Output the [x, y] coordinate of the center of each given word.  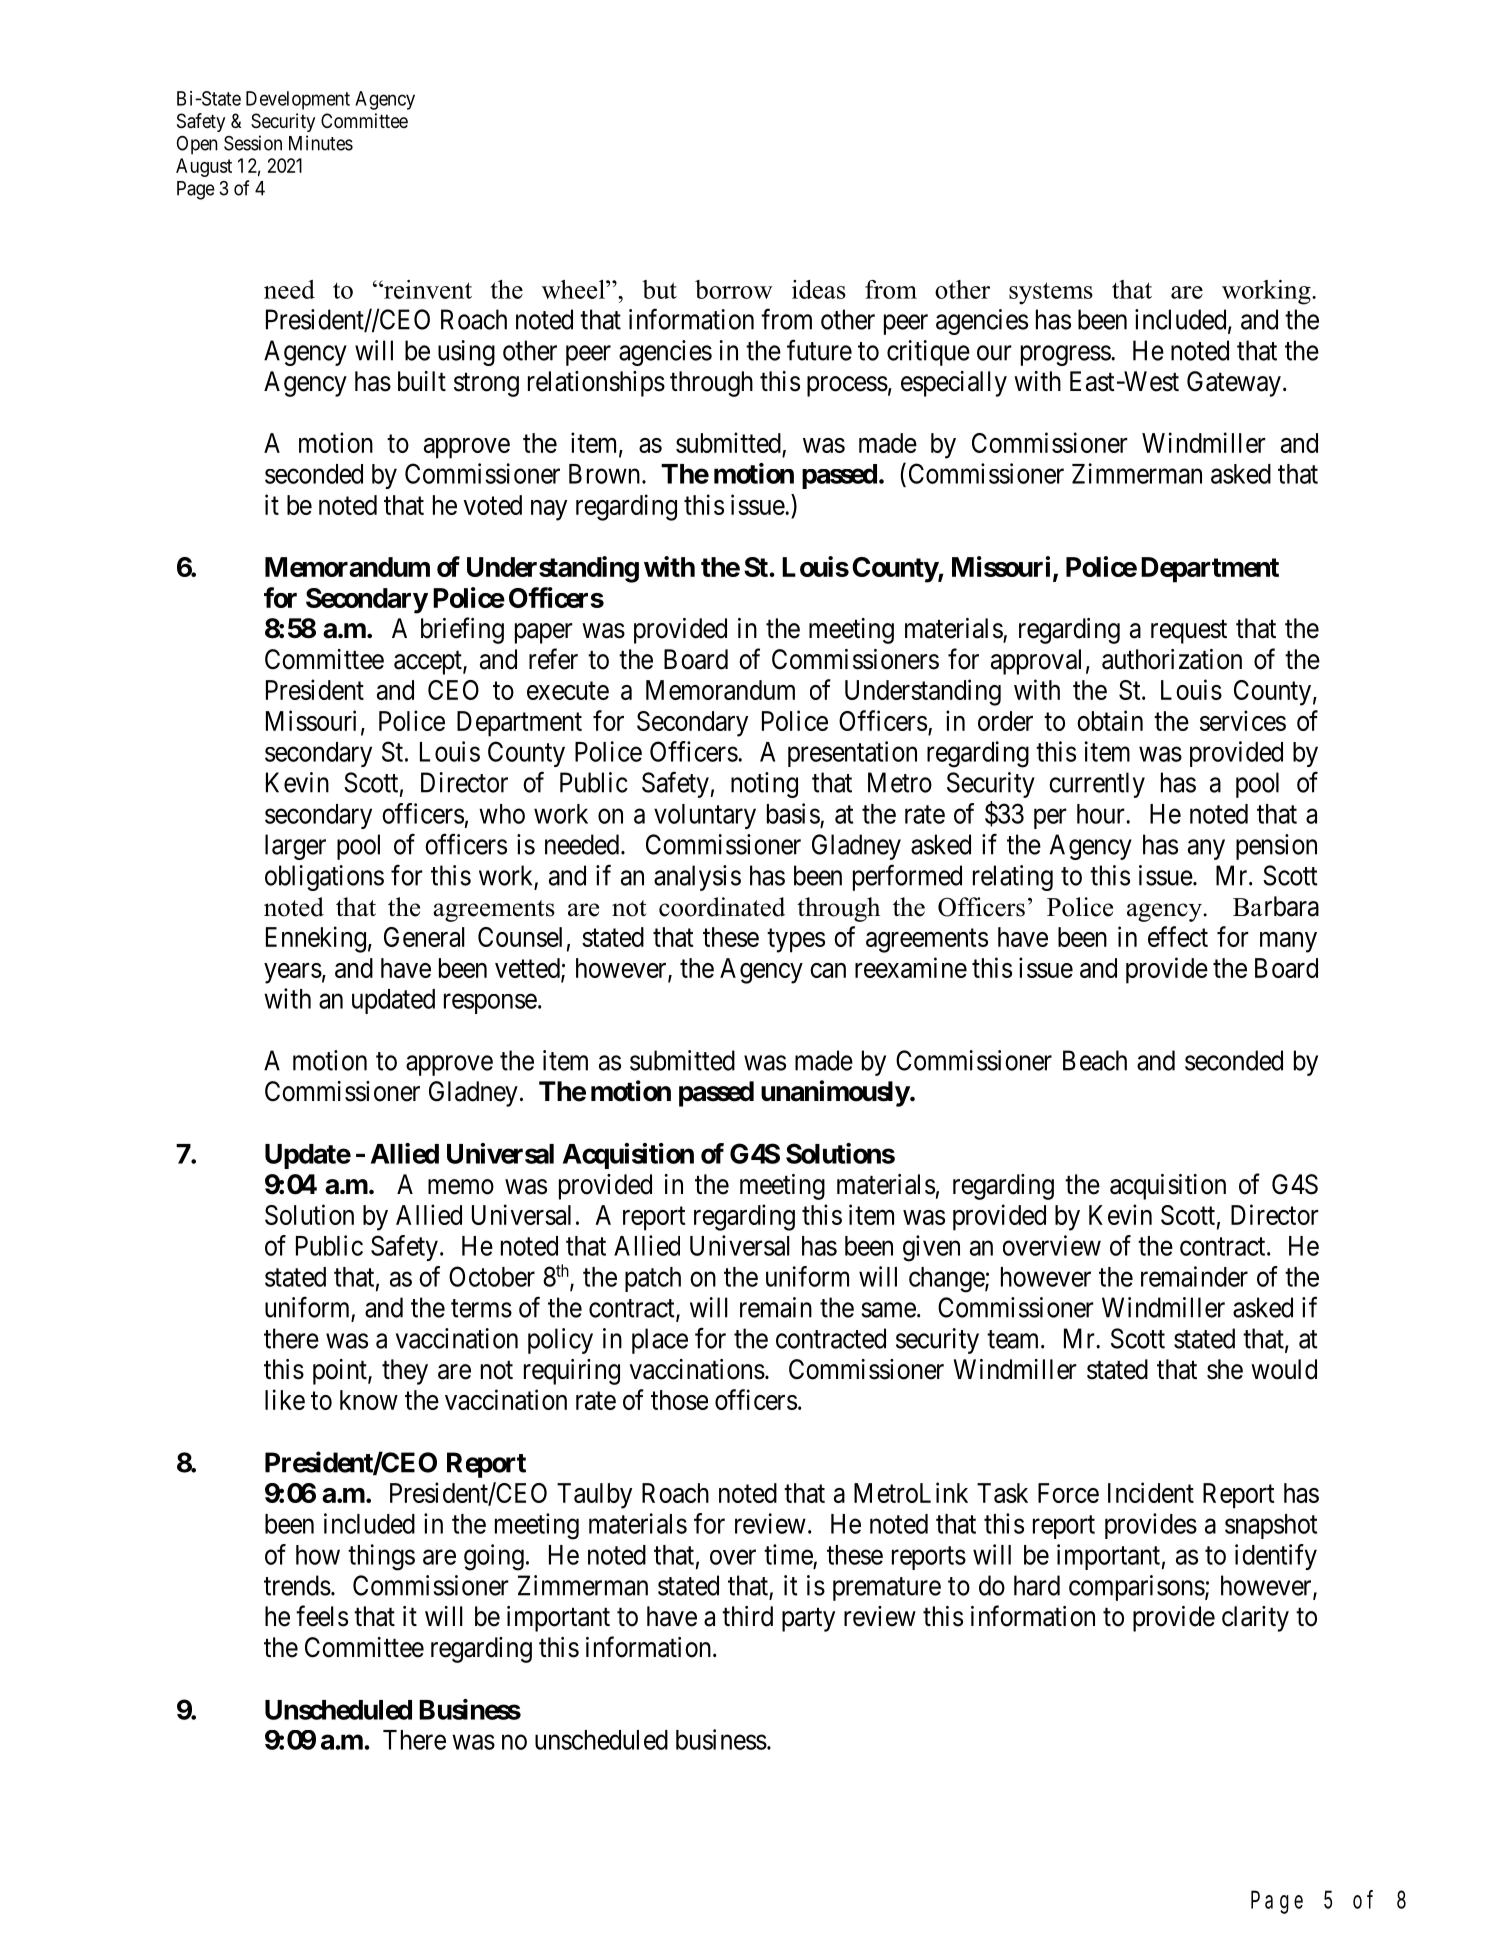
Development [298, 100]
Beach [1095, 1060]
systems [1051, 293]
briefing [462, 630]
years [293, 973]
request [1189, 632]
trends [297, 1585]
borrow [734, 289]
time [788, 1554]
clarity [1255, 1619]
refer [553, 659]
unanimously [835, 1093]
